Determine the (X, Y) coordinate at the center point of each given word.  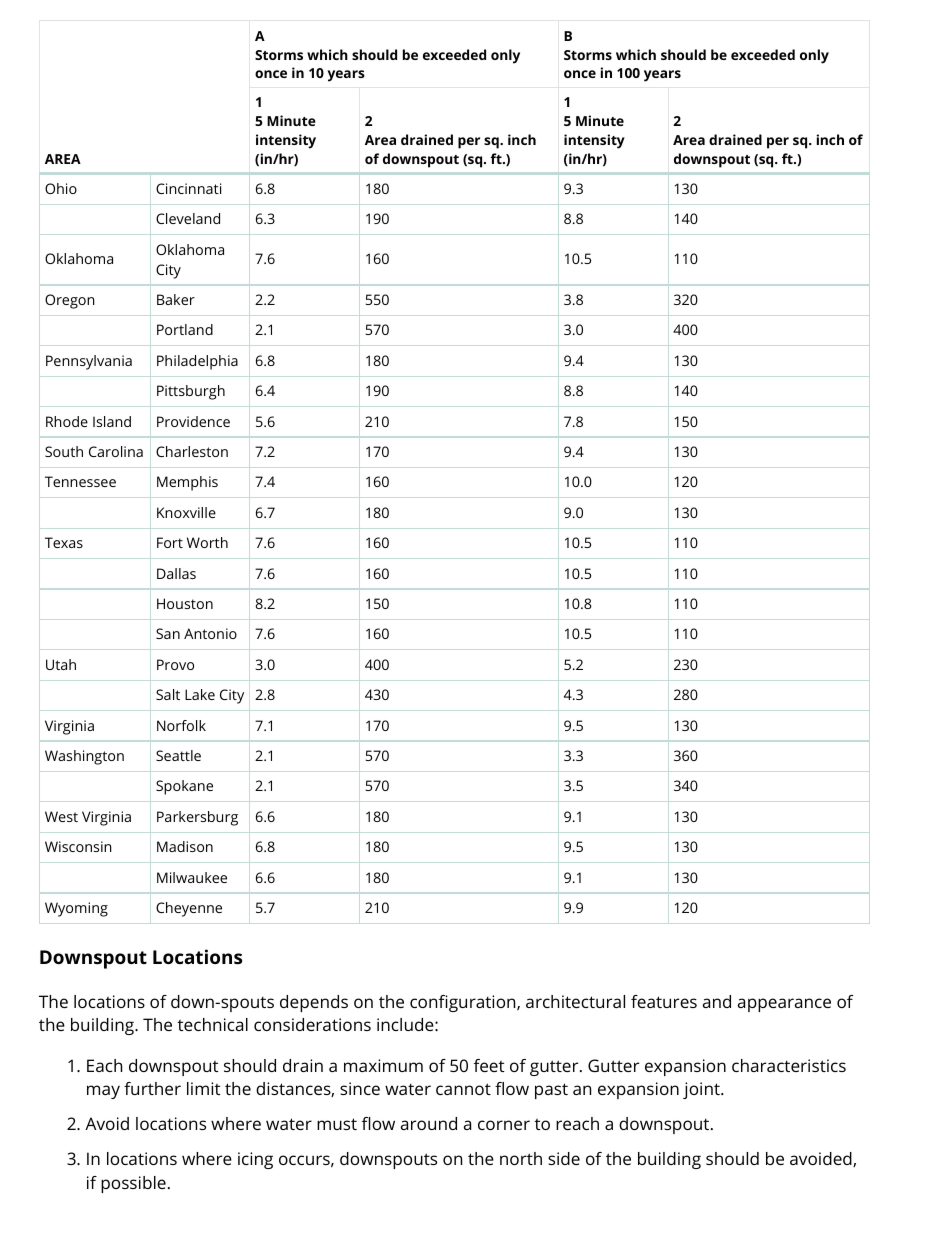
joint (702, 1090)
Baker (176, 299)
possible (133, 1184)
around (429, 1123)
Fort (170, 542)
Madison (185, 846)
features (664, 1001)
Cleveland (188, 218)
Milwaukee (192, 877)
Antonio (210, 633)
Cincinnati (188, 188)
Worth (207, 542)
